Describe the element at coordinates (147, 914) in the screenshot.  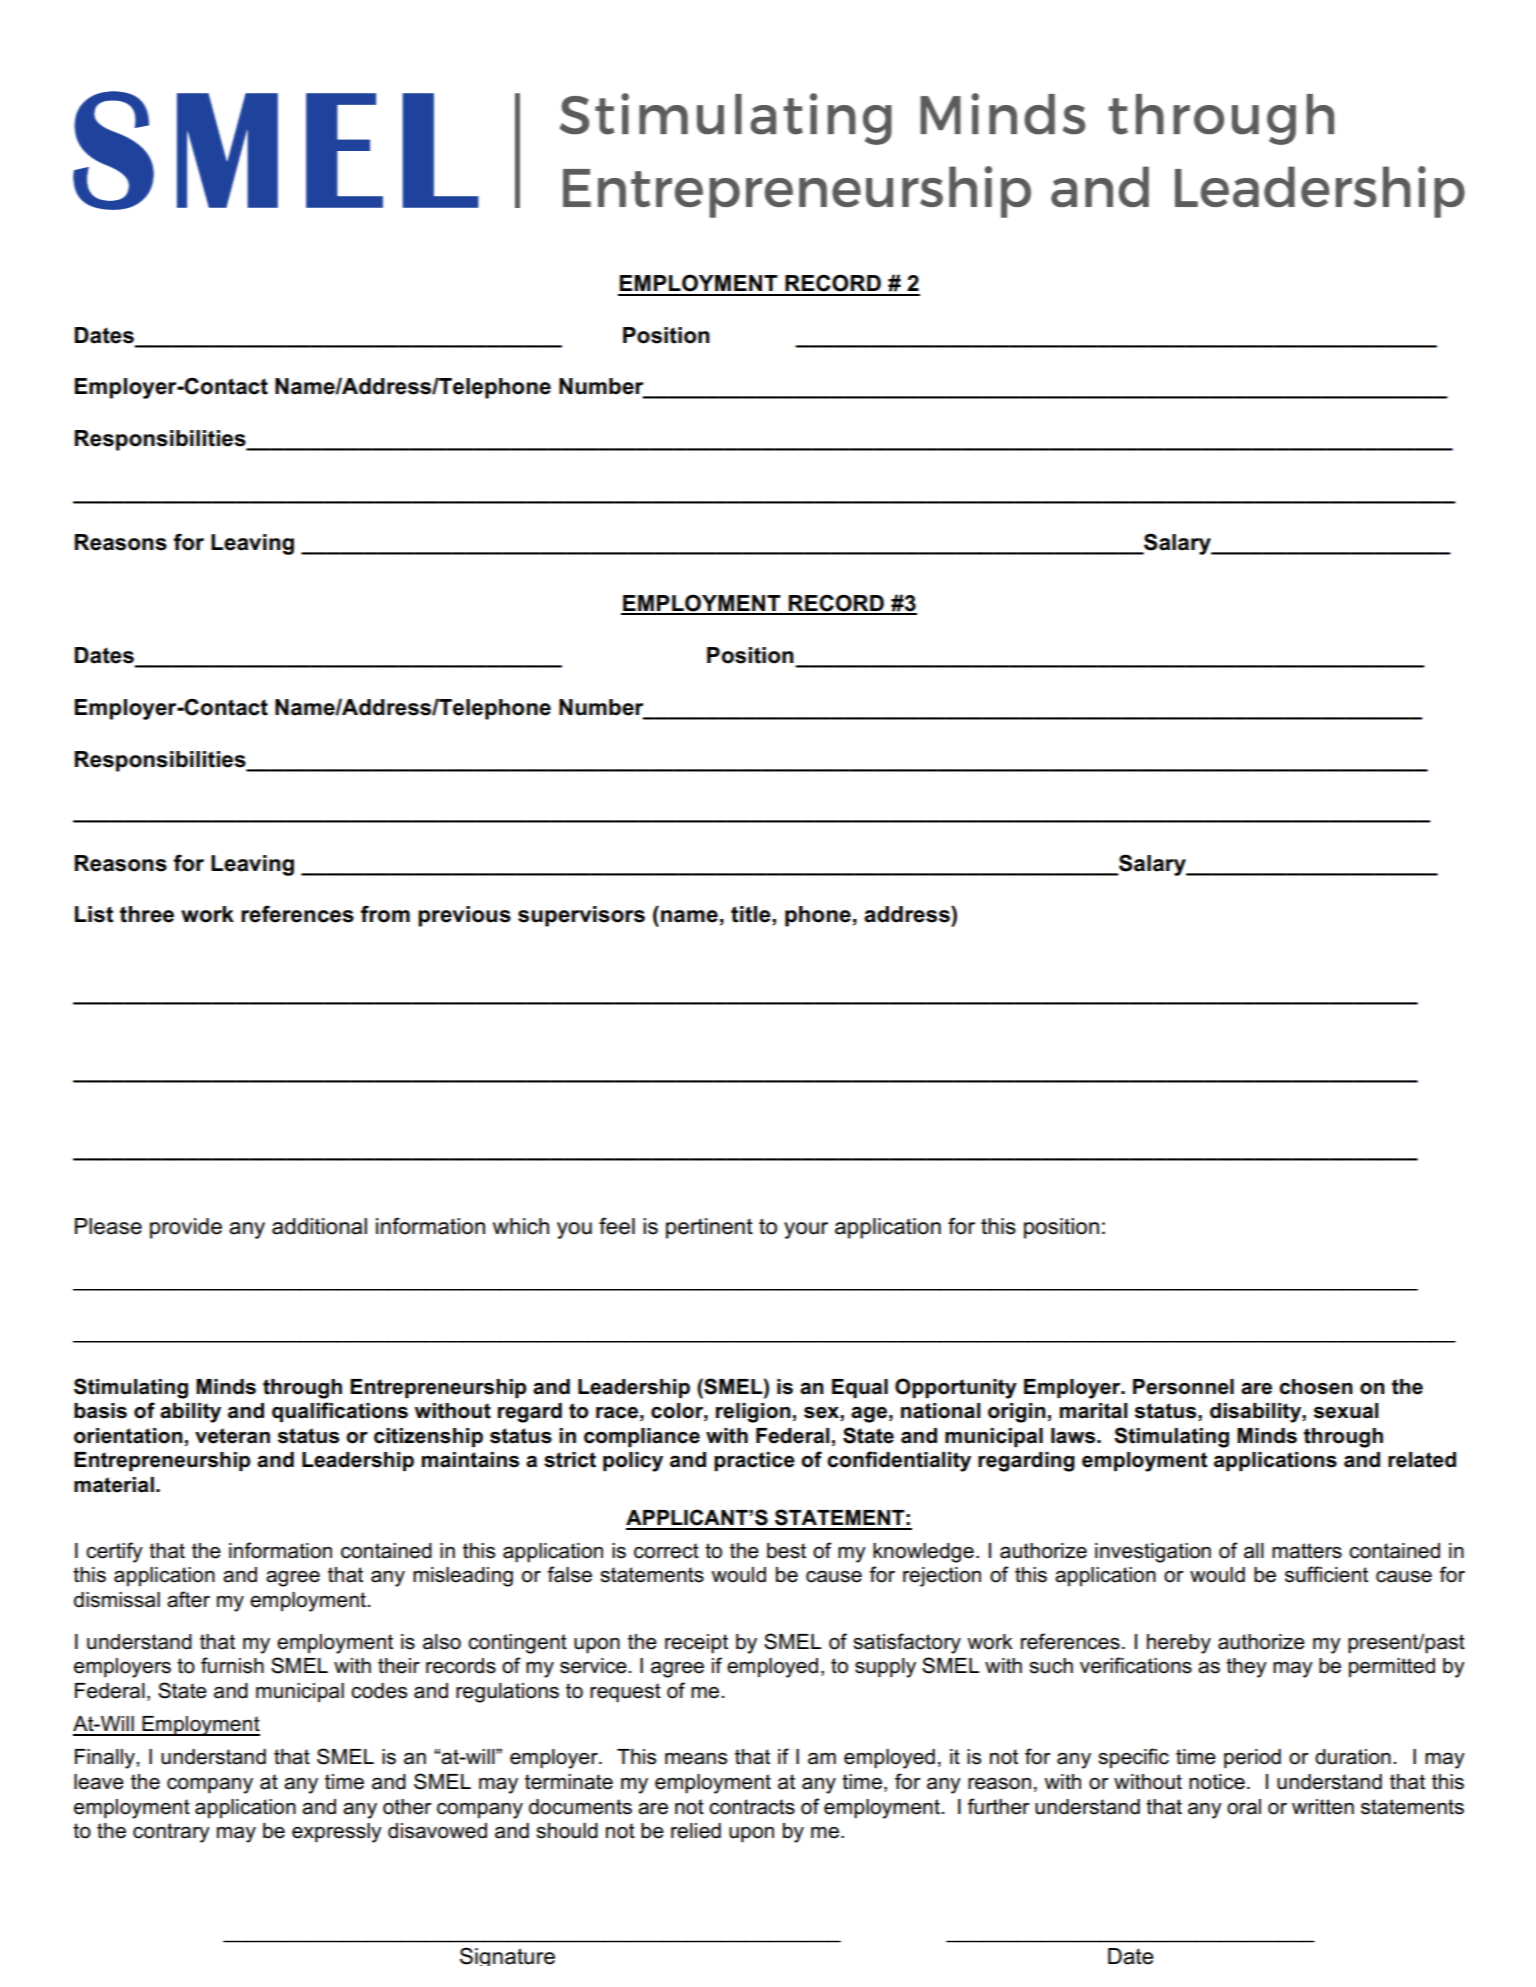
I see `three` at that location.
